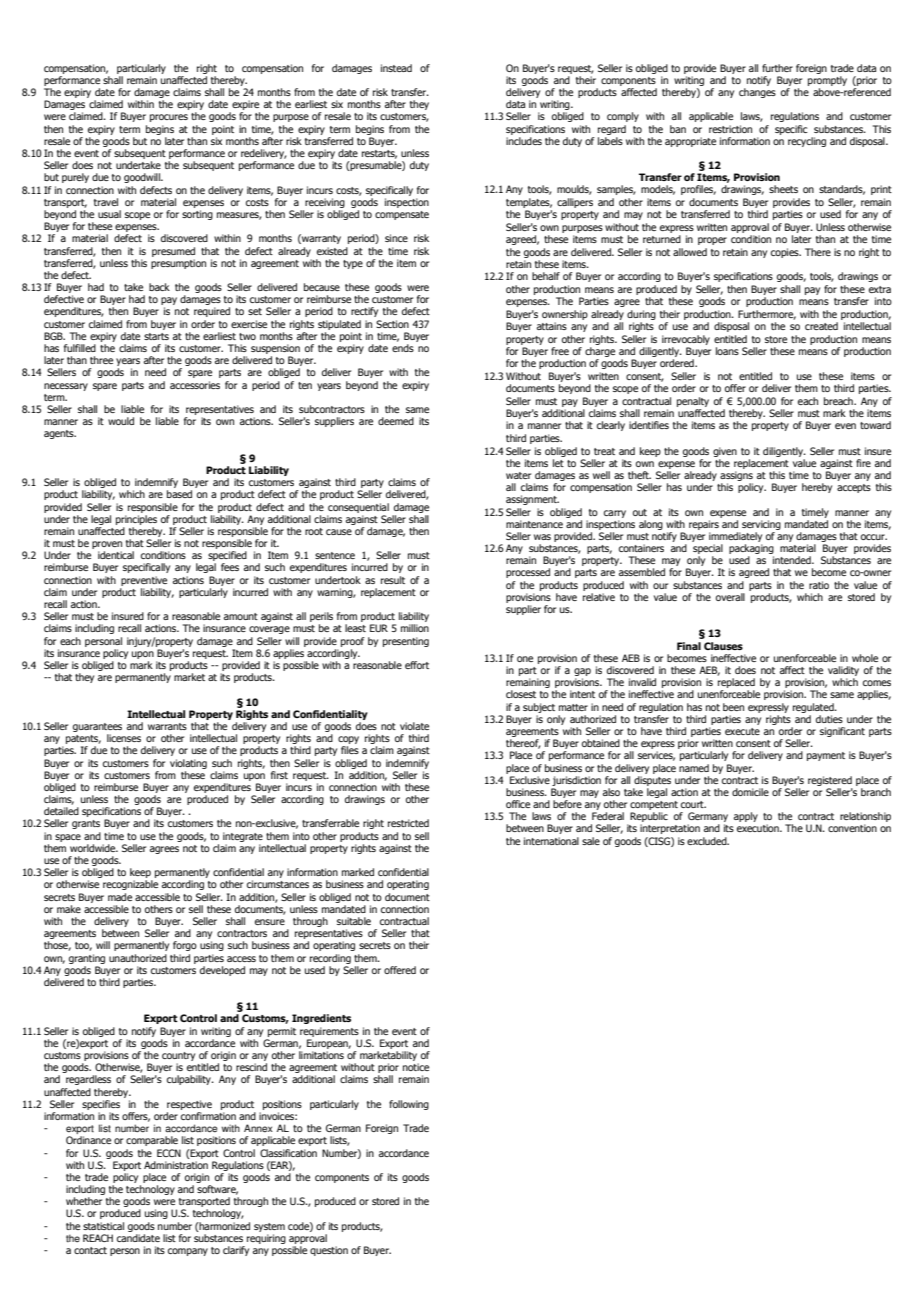 The width and height of the image is (924, 1308). Describe the element at coordinates (524, 141) in the image. I see `includes` at that location.
